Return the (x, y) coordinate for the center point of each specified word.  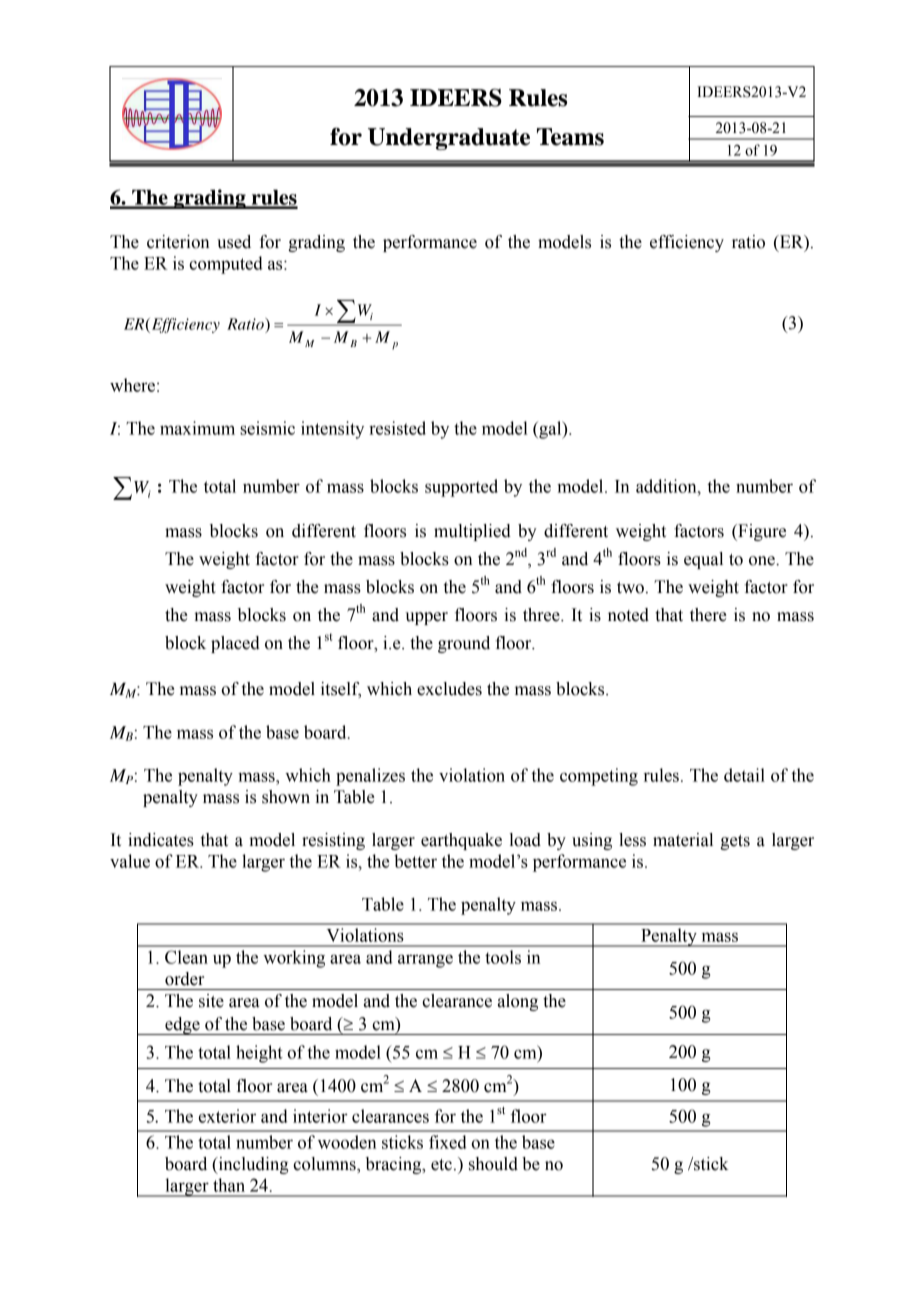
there (708, 615)
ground (464, 644)
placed (235, 644)
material (683, 840)
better (415, 861)
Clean (186, 957)
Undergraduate (449, 139)
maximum (197, 428)
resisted (397, 428)
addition (667, 486)
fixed (448, 1142)
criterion (178, 242)
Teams (570, 137)
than (229, 1185)
